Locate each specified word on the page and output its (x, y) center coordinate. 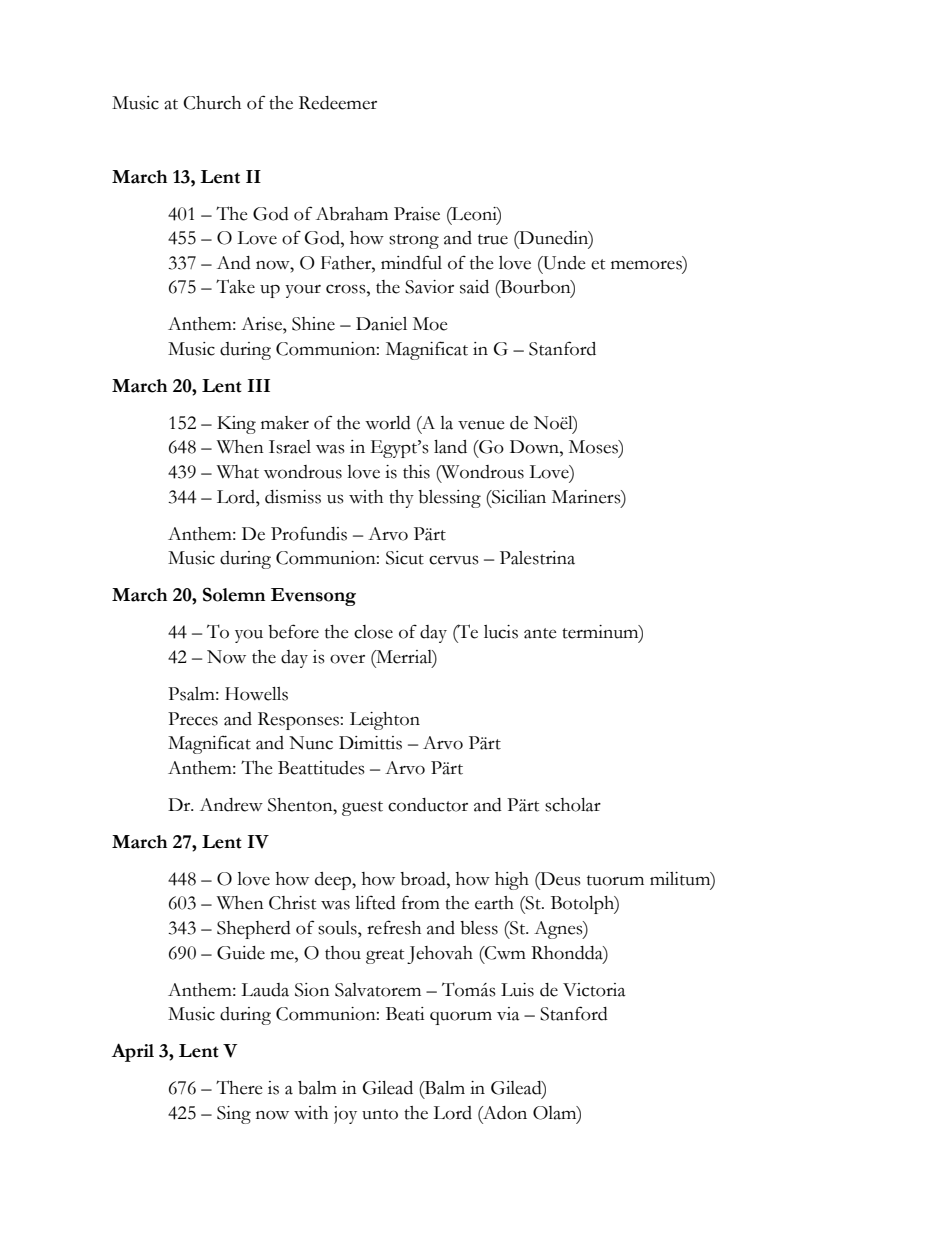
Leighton (385, 721)
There (239, 1087)
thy (401, 499)
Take (235, 286)
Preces (193, 719)
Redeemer (338, 103)
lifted (375, 902)
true (493, 239)
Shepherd (254, 930)
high (512, 881)
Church (212, 103)
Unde (563, 263)
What (238, 472)
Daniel (381, 324)
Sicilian (518, 497)
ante (540, 633)
